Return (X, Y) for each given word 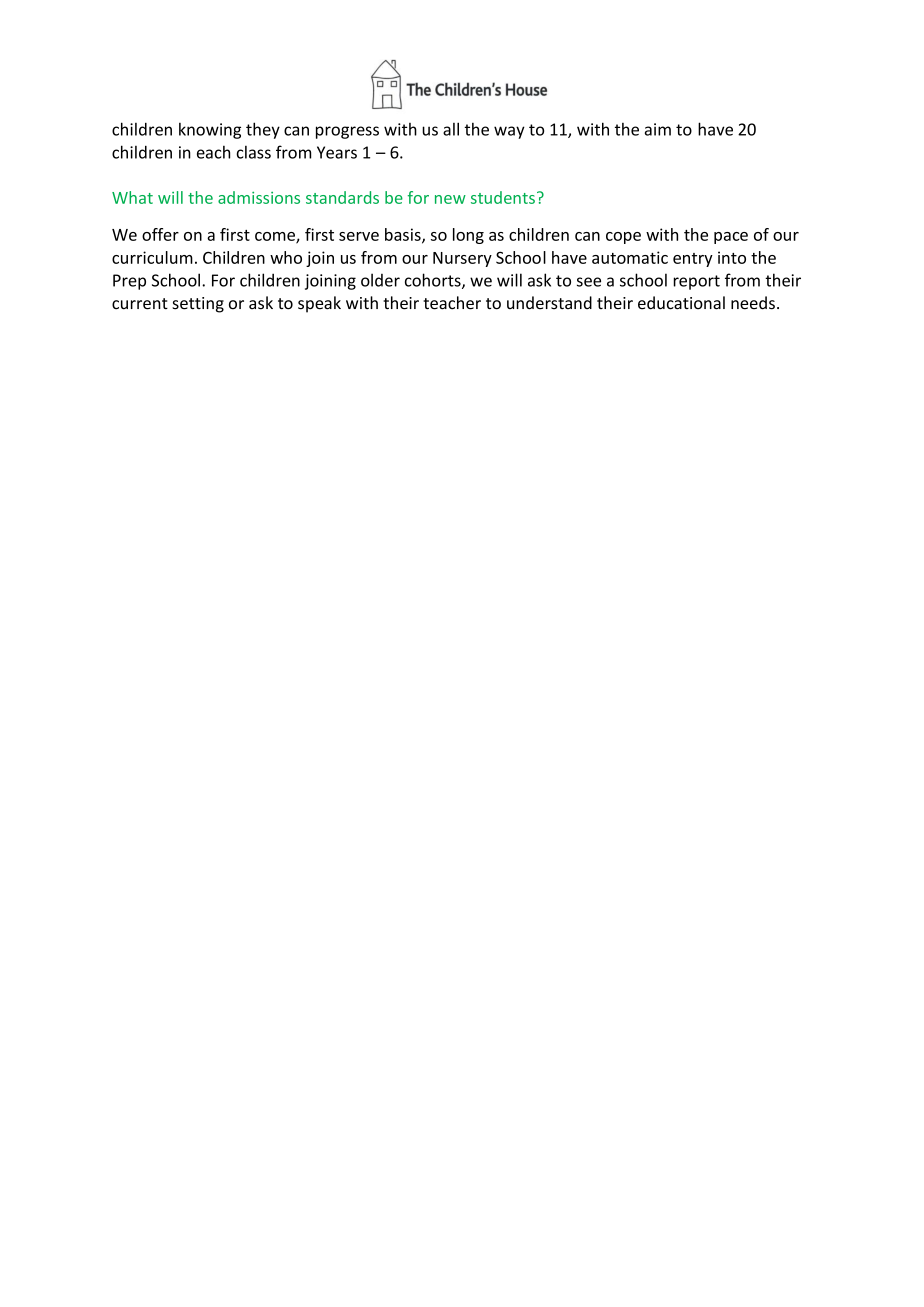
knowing (210, 130)
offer (160, 234)
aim (658, 129)
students (503, 197)
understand (549, 303)
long (468, 236)
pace (731, 238)
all (451, 129)
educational (681, 303)
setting (198, 305)
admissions (259, 197)
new (450, 199)
